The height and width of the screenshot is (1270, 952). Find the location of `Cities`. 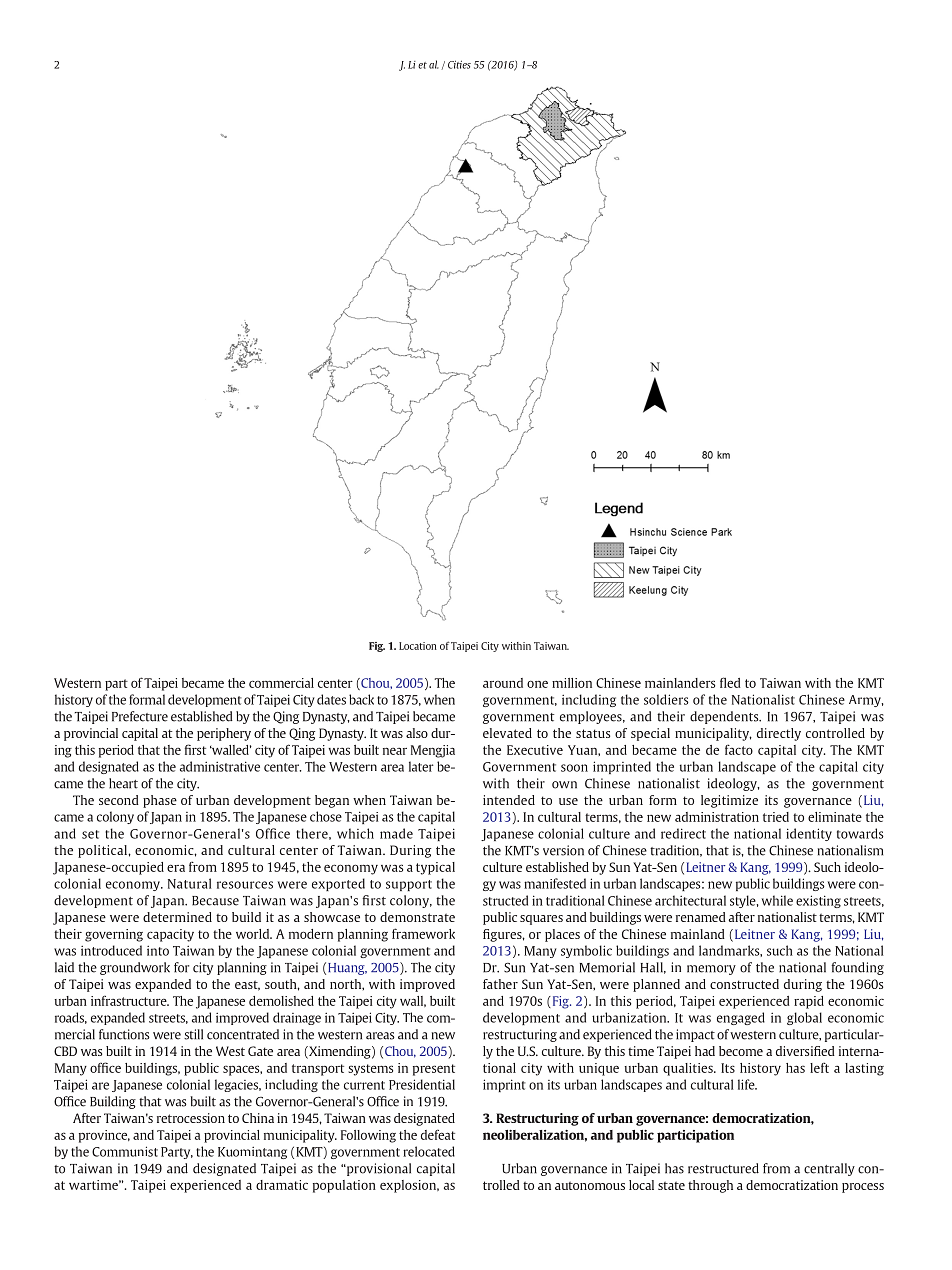

Cities is located at coordinates (459, 64).
